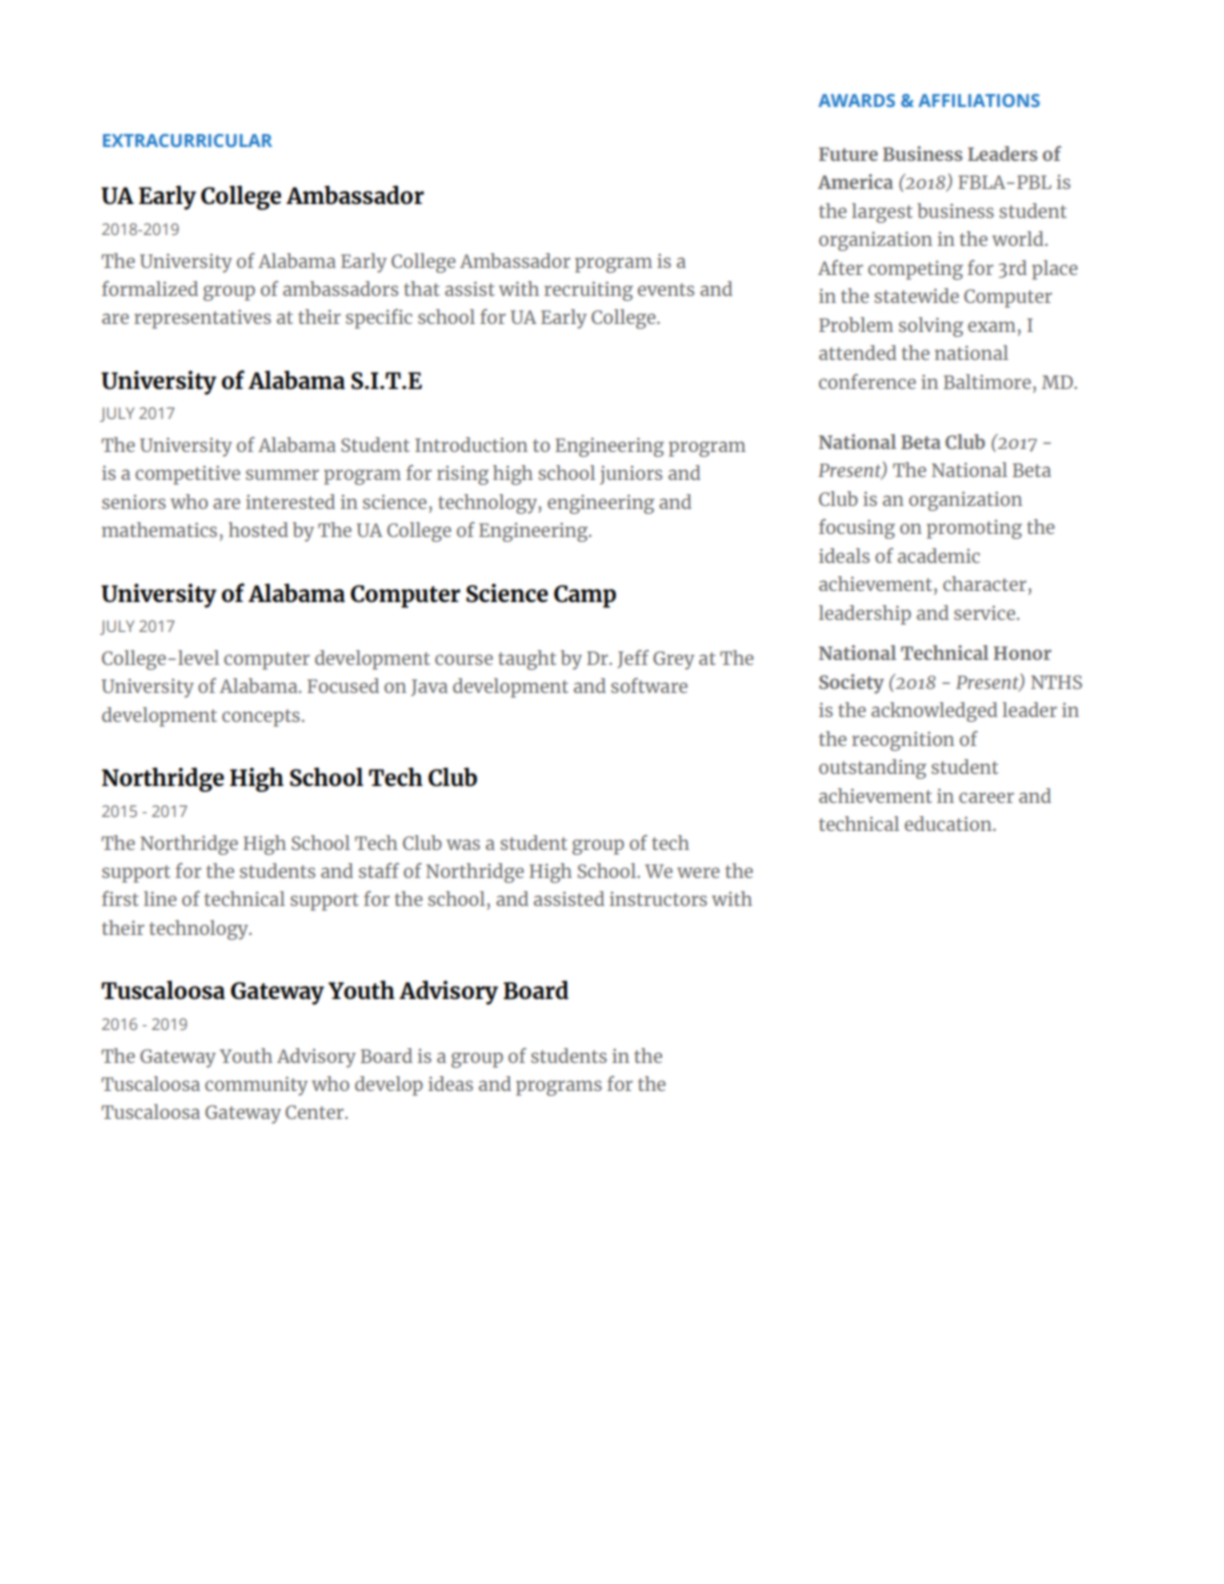 The height and width of the screenshot is (1584, 1224). I want to click on EXTRACURRICULAR, so click(187, 140).
